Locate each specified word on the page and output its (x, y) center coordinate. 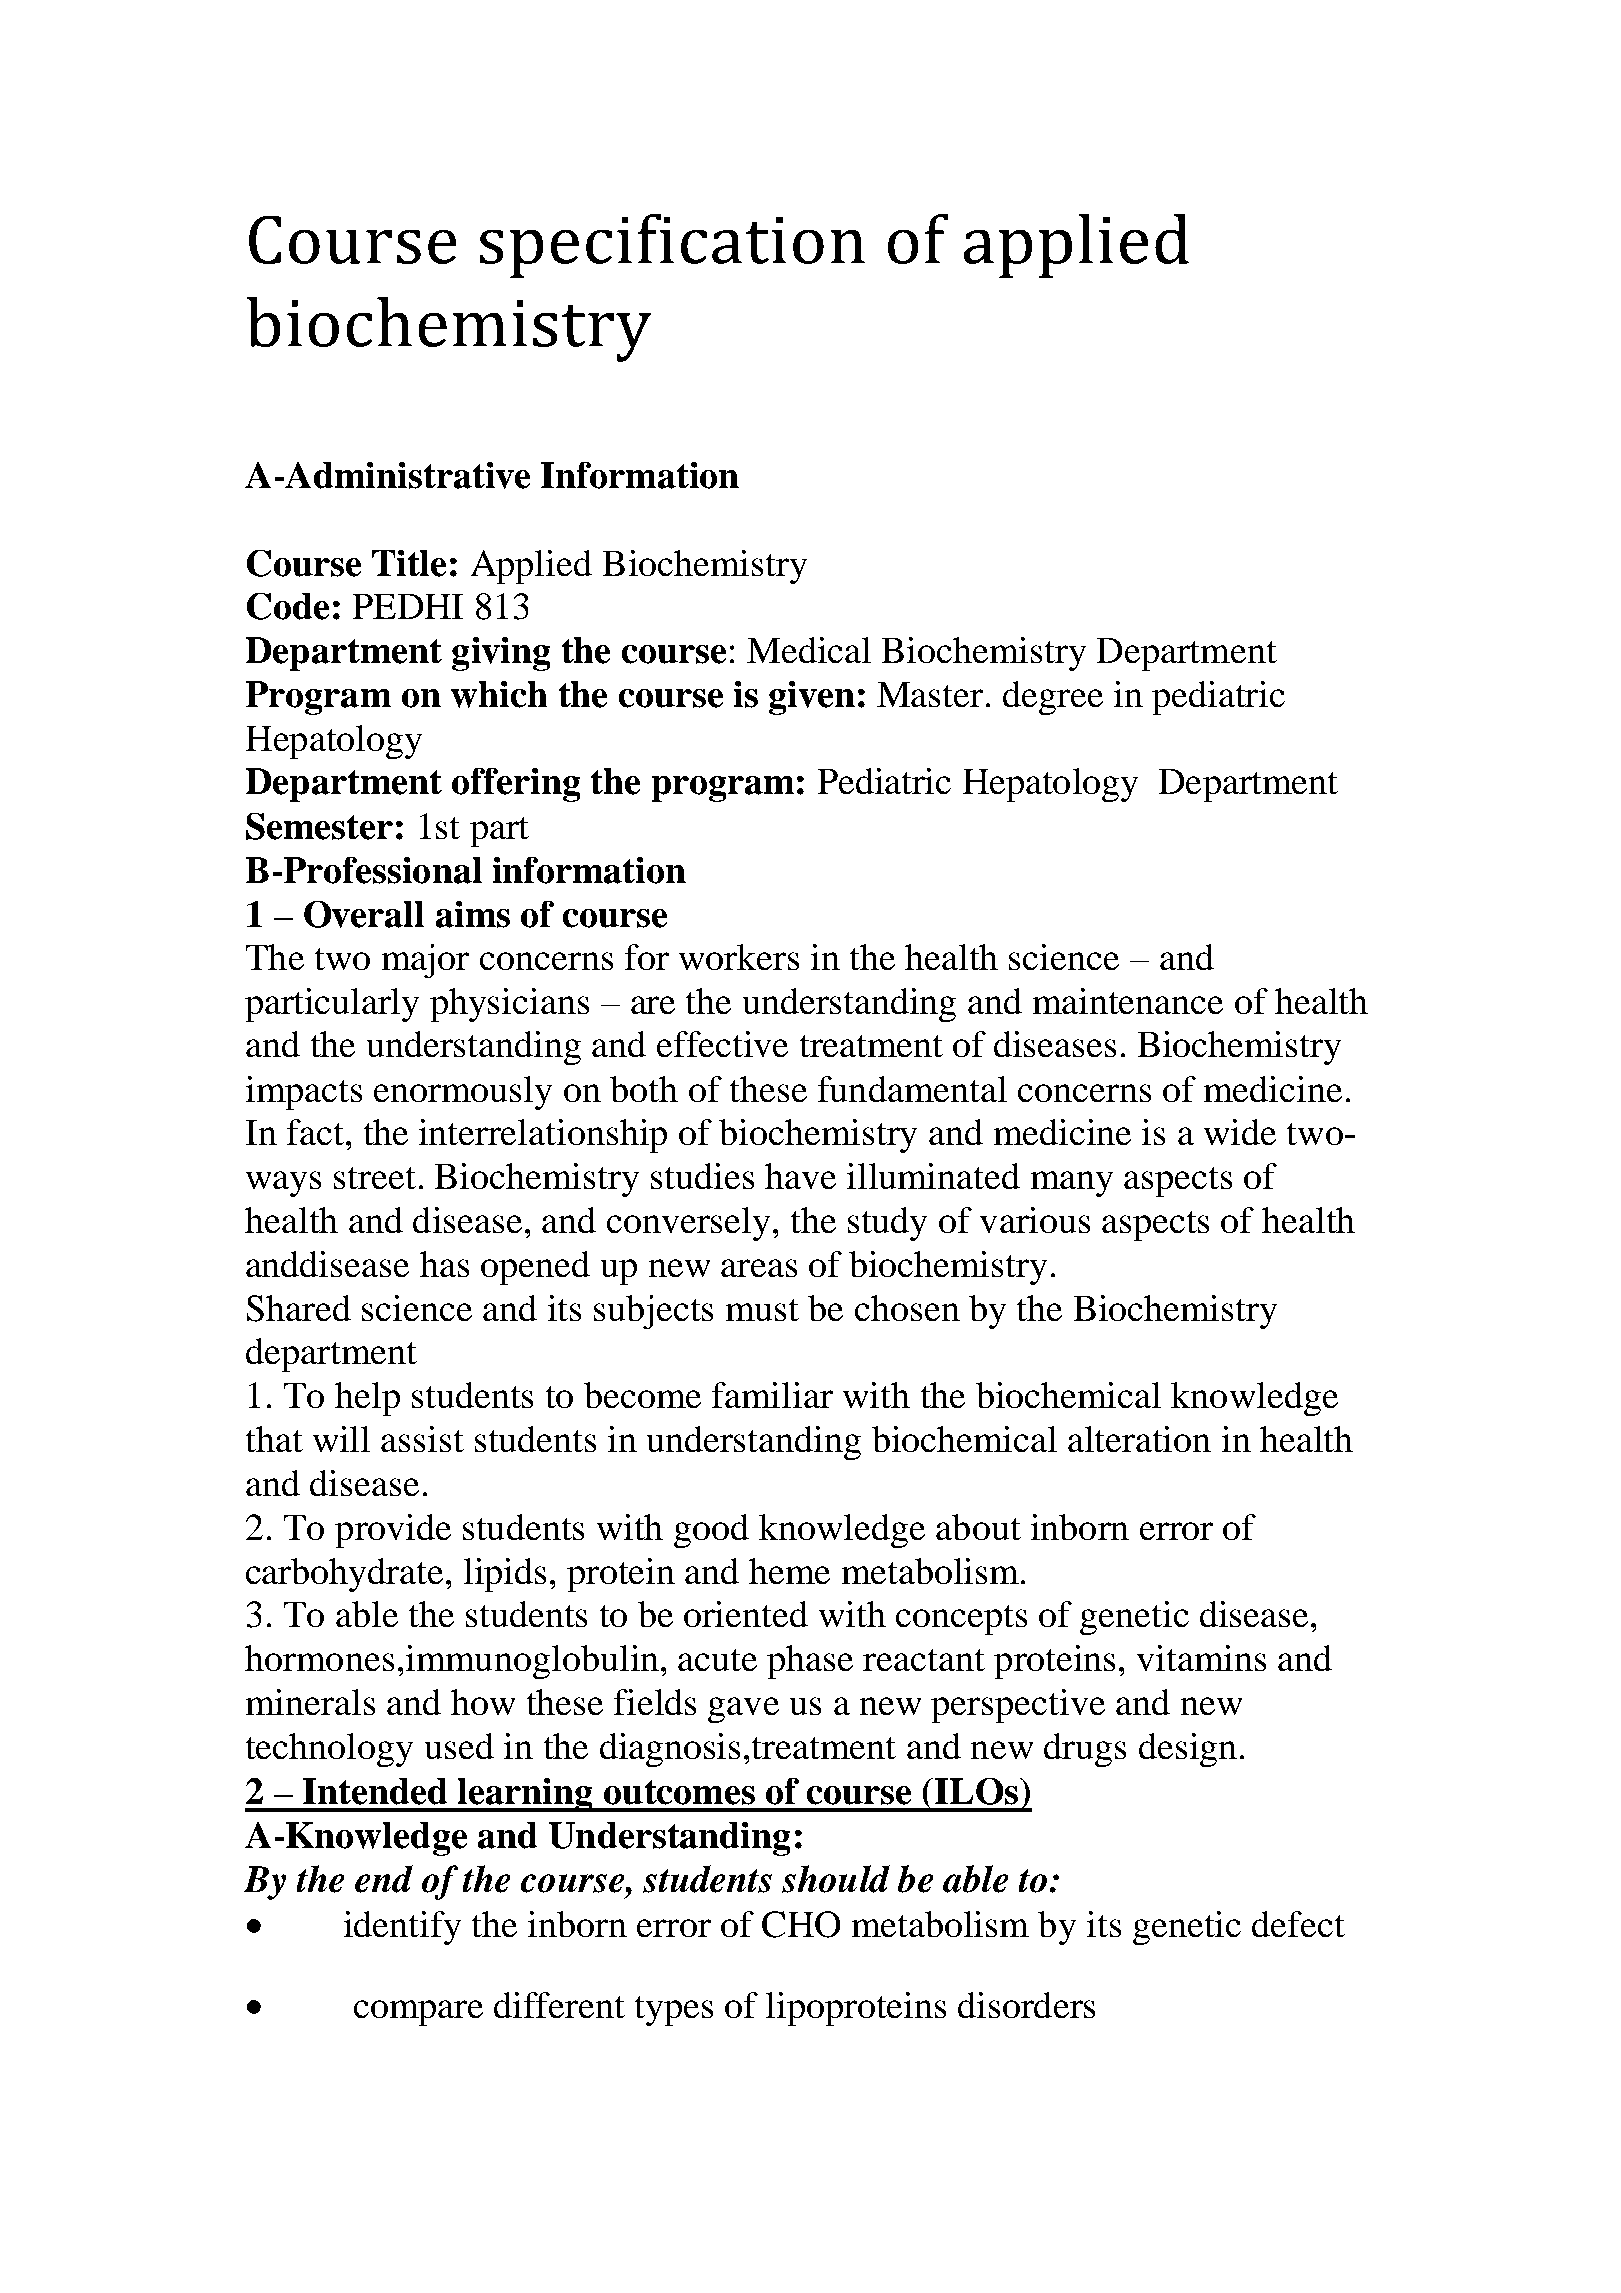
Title (409, 563)
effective (722, 1044)
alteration (1139, 1439)
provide (393, 1531)
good (711, 1531)
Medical (809, 650)
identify (402, 1928)
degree (1053, 698)
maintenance (1128, 1001)
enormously (463, 1093)
